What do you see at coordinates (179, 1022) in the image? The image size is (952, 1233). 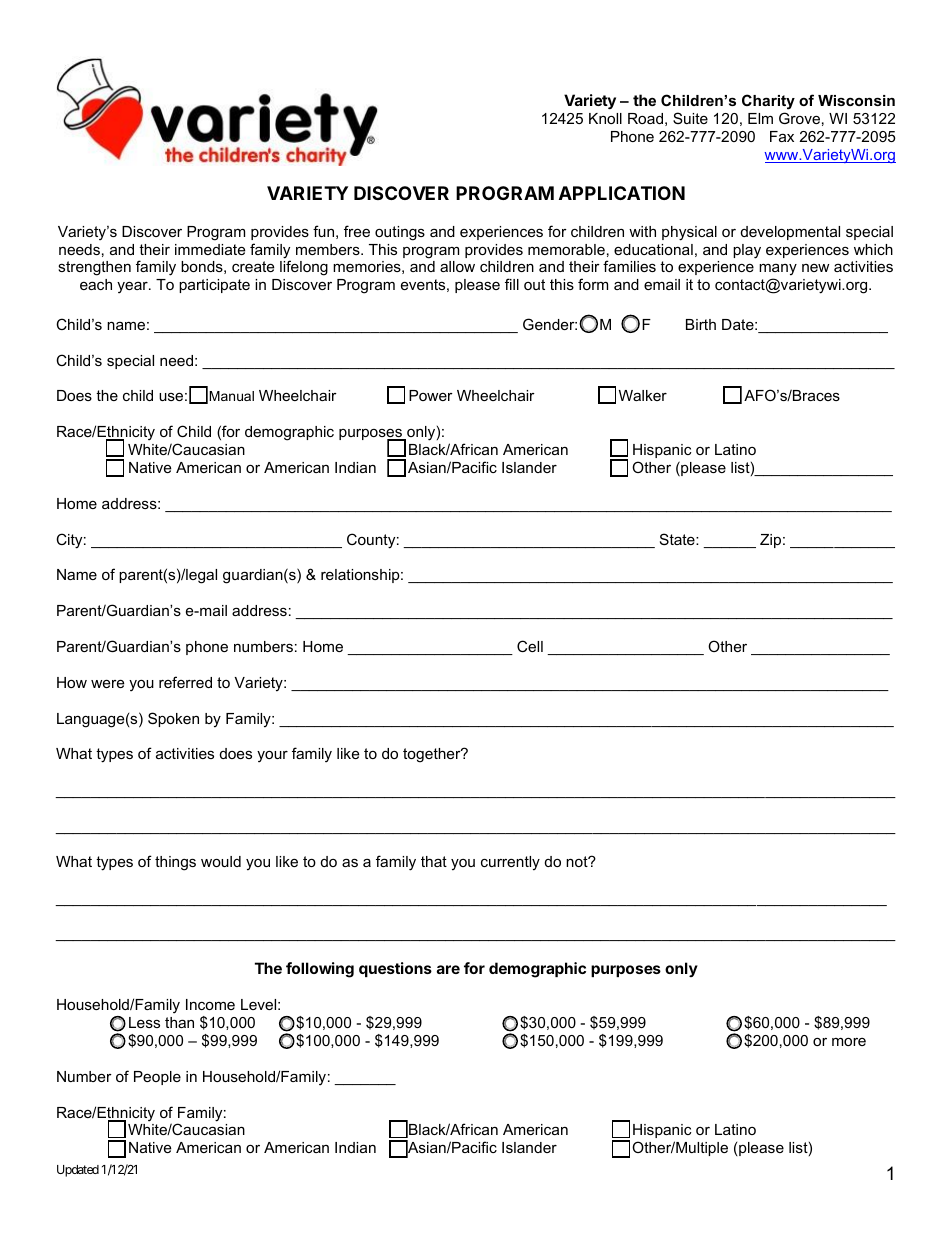 I see `than` at bounding box center [179, 1022].
